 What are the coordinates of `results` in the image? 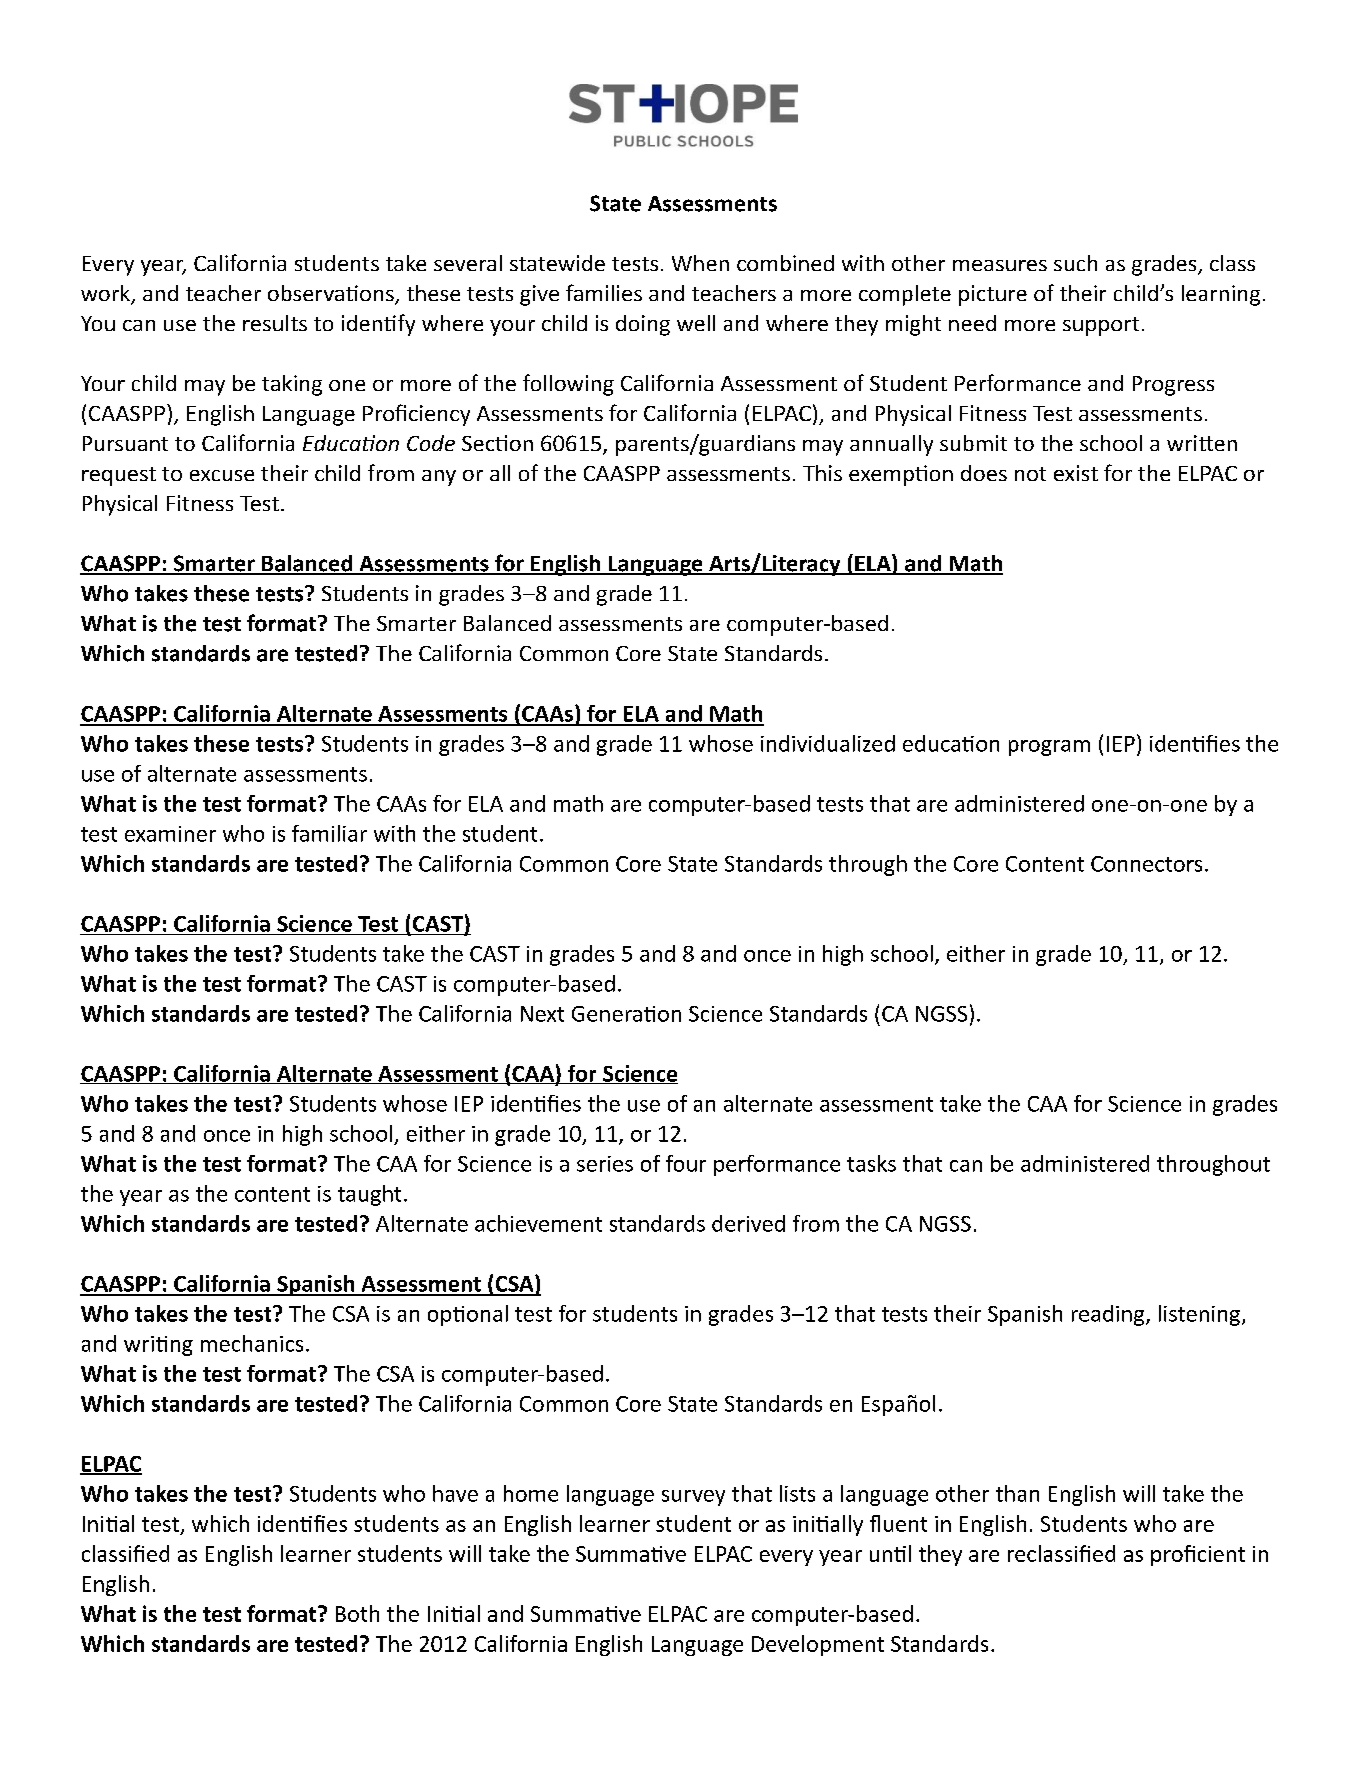 It's located at (275, 323).
